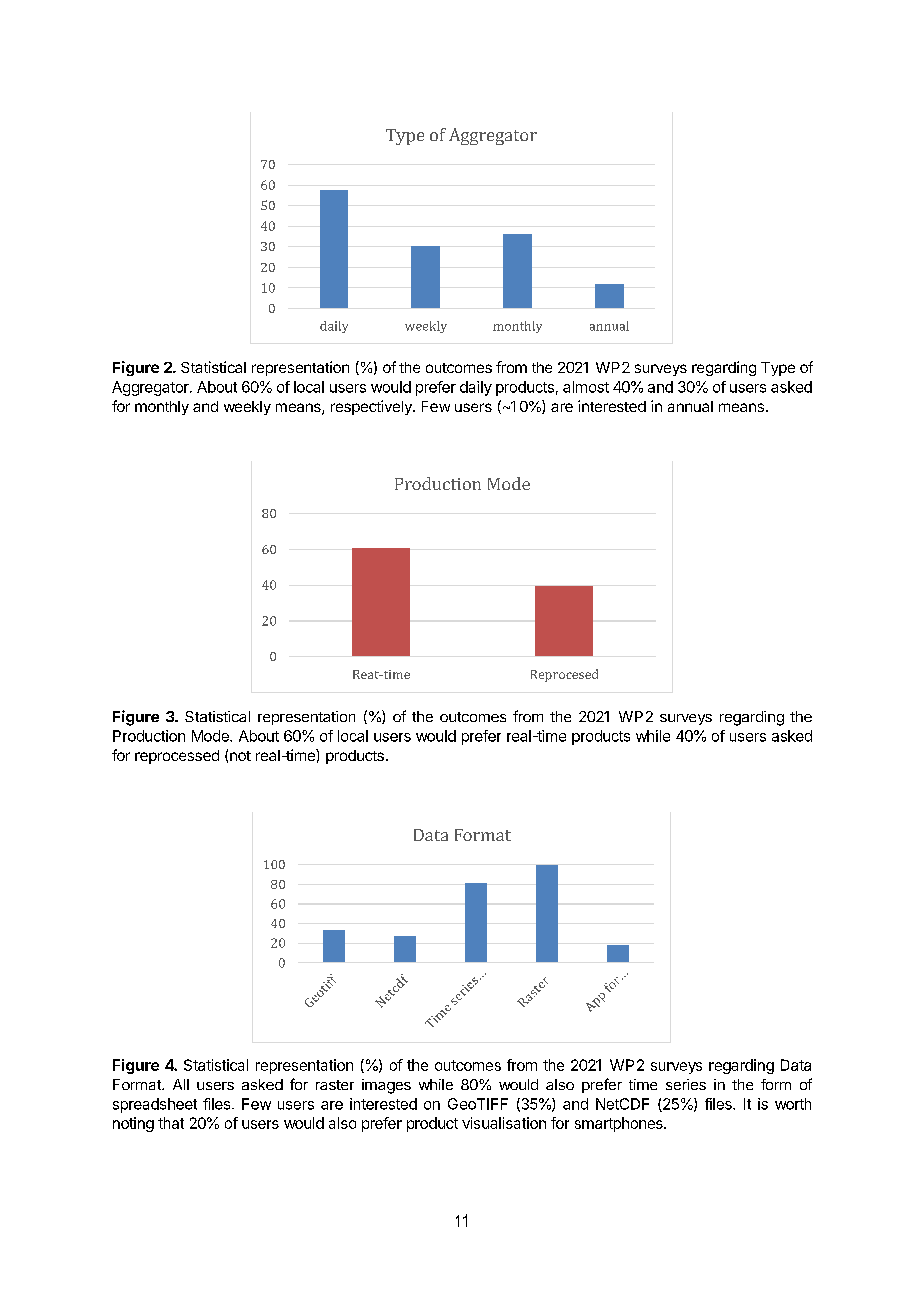  I want to click on visualisation, so click(504, 1123).
